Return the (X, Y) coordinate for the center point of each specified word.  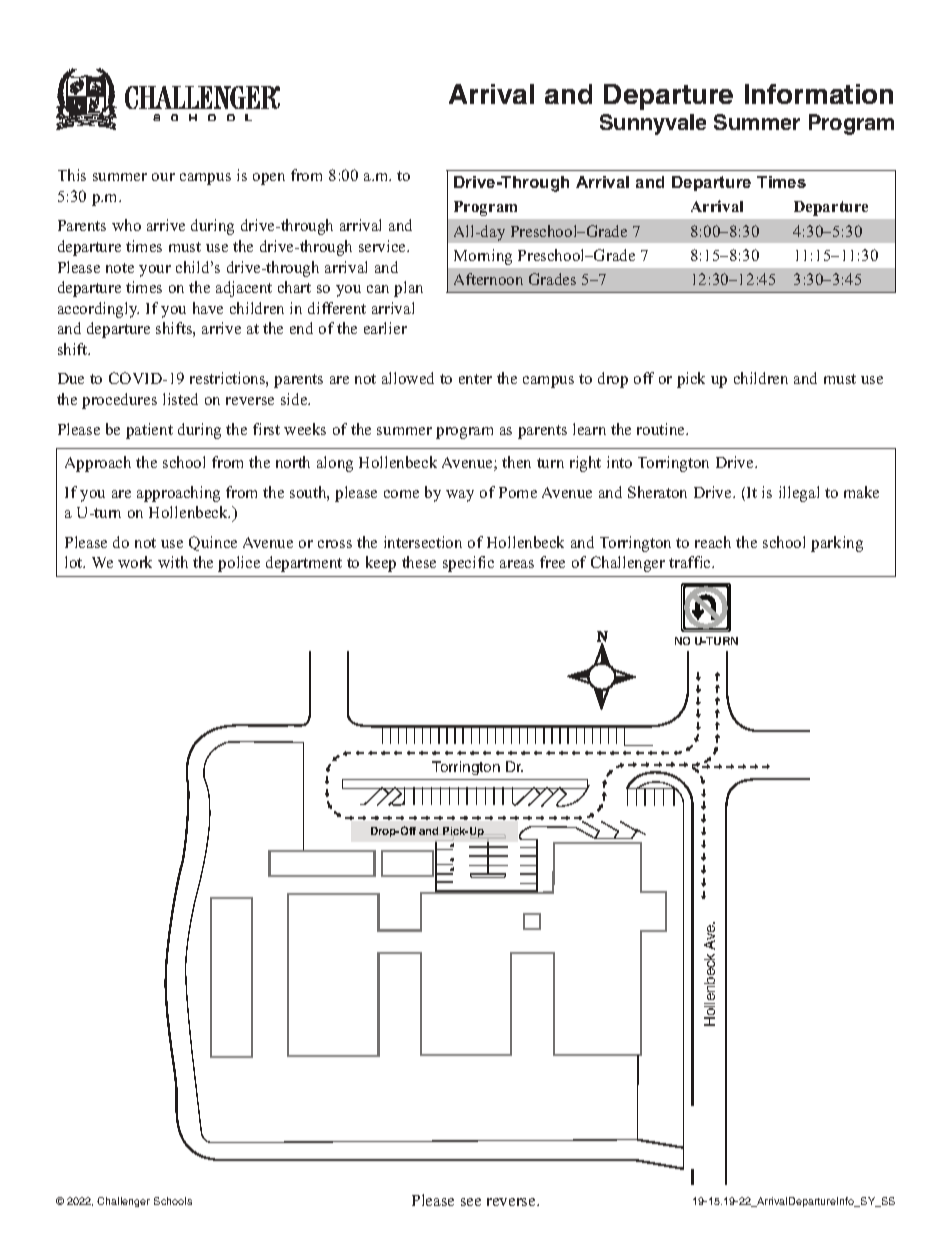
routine (662, 429)
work (135, 562)
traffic (691, 562)
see (471, 1202)
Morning (483, 257)
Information (819, 94)
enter (475, 379)
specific (468, 564)
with (173, 562)
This (72, 175)
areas (517, 564)
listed (180, 399)
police (239, 564)
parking (837, 544)
